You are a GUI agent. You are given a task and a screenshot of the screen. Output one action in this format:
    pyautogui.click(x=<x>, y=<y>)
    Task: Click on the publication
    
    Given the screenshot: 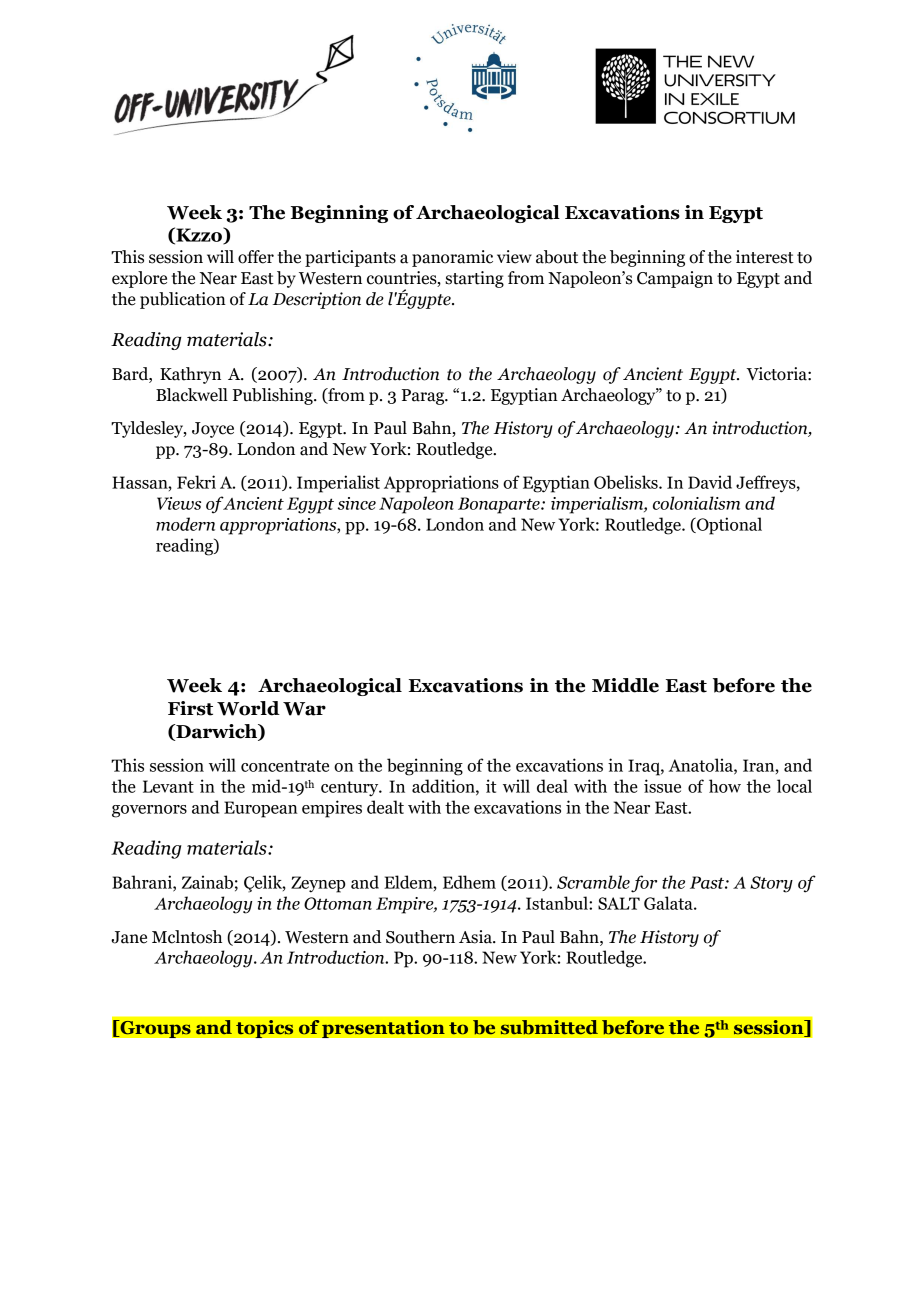 What is the action you would take?
    pyautogui.click(x=183, y=300)
